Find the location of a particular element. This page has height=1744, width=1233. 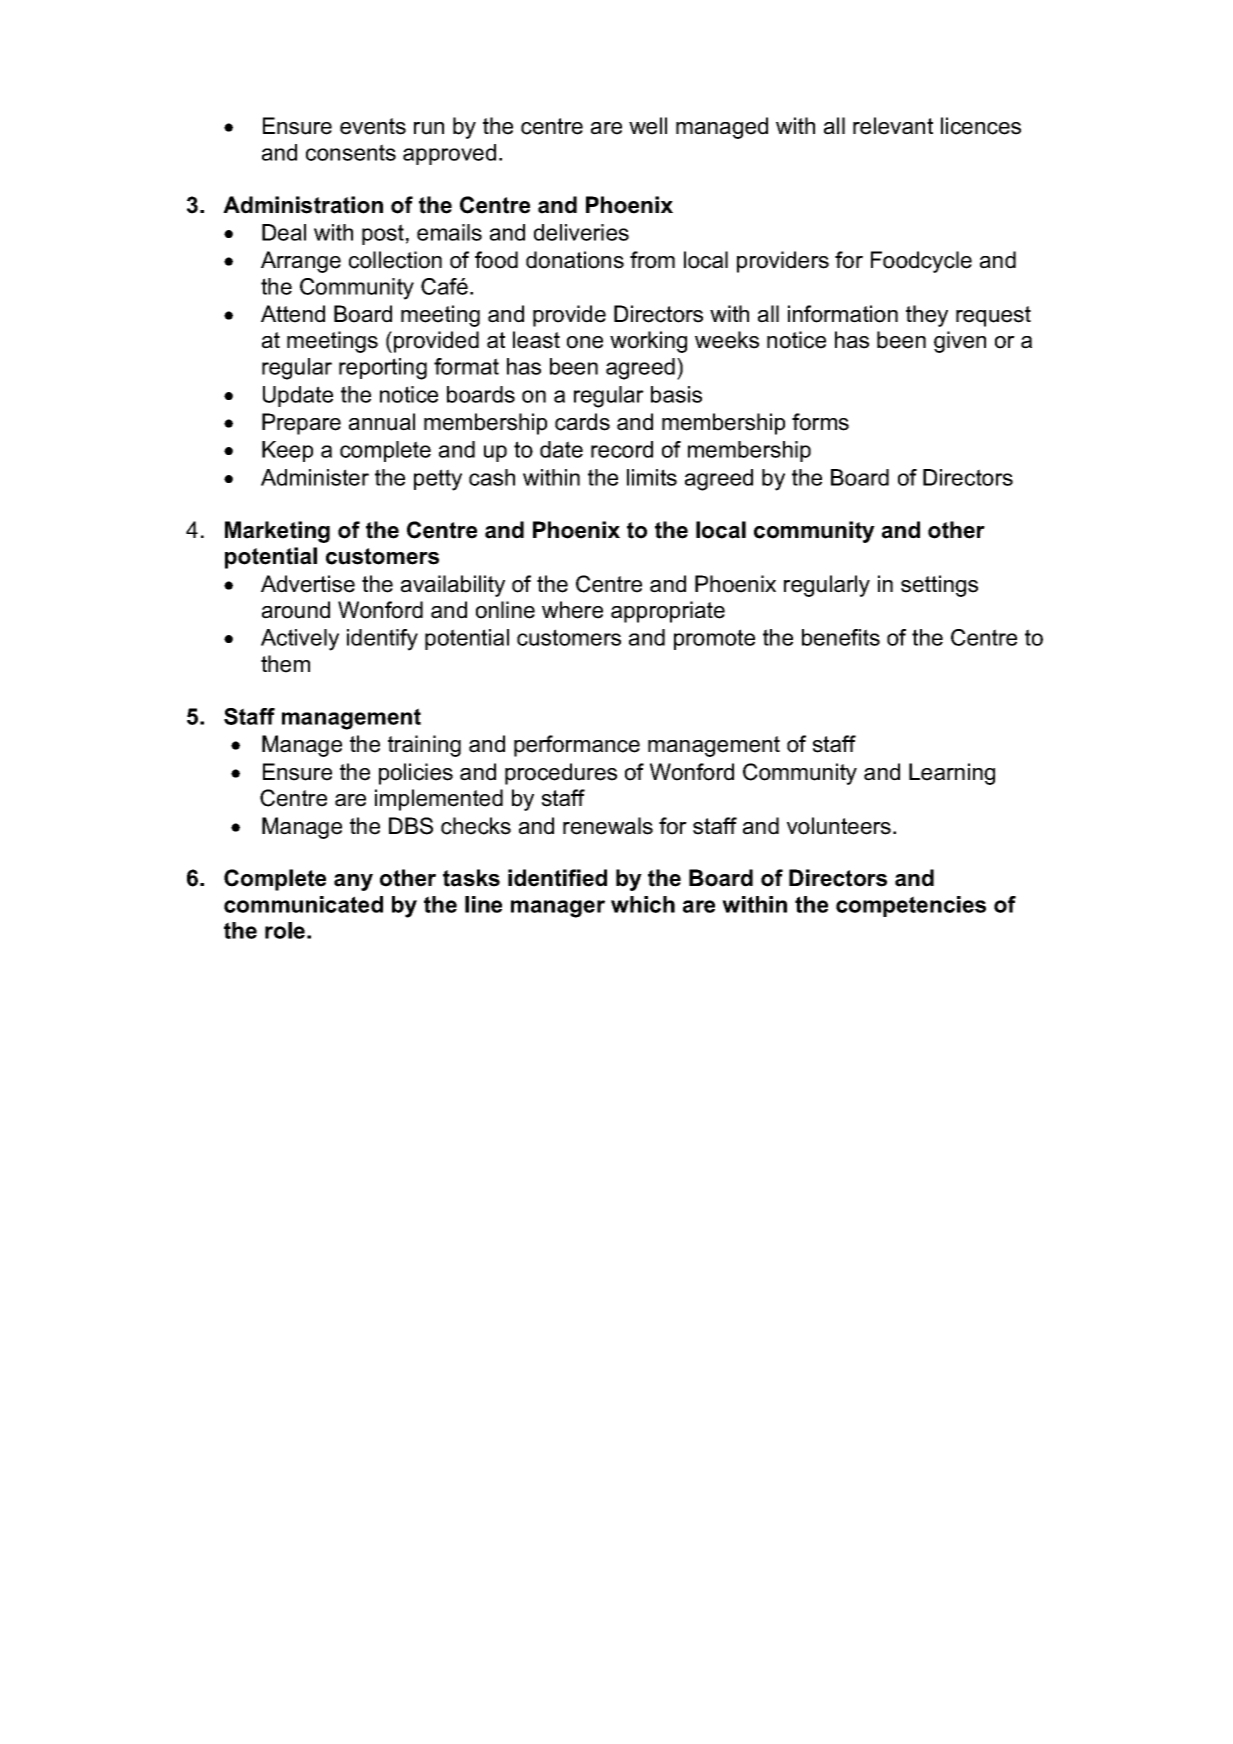

settings is located at coordinates (939, 586).
